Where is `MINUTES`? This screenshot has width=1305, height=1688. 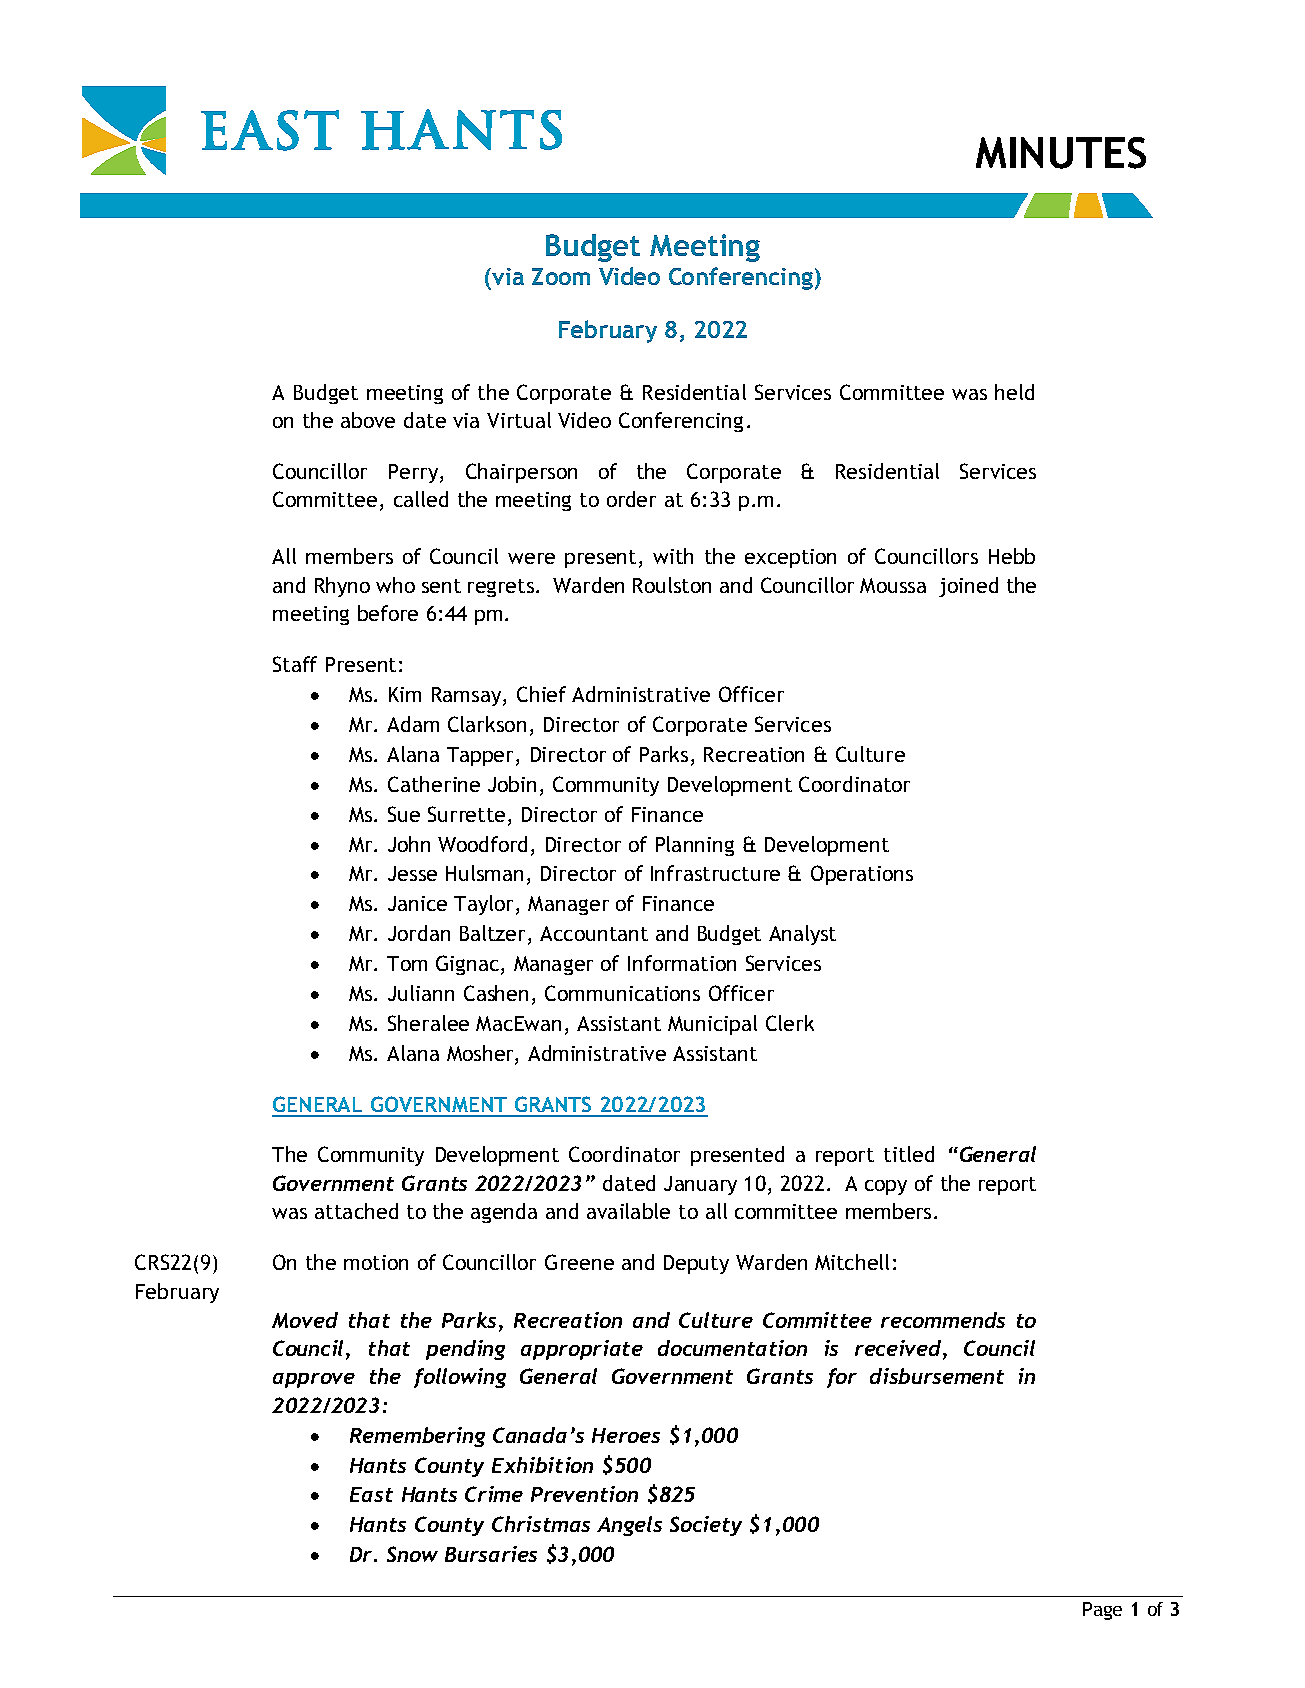
MINUTES is located at coordinates (1061, 153).
